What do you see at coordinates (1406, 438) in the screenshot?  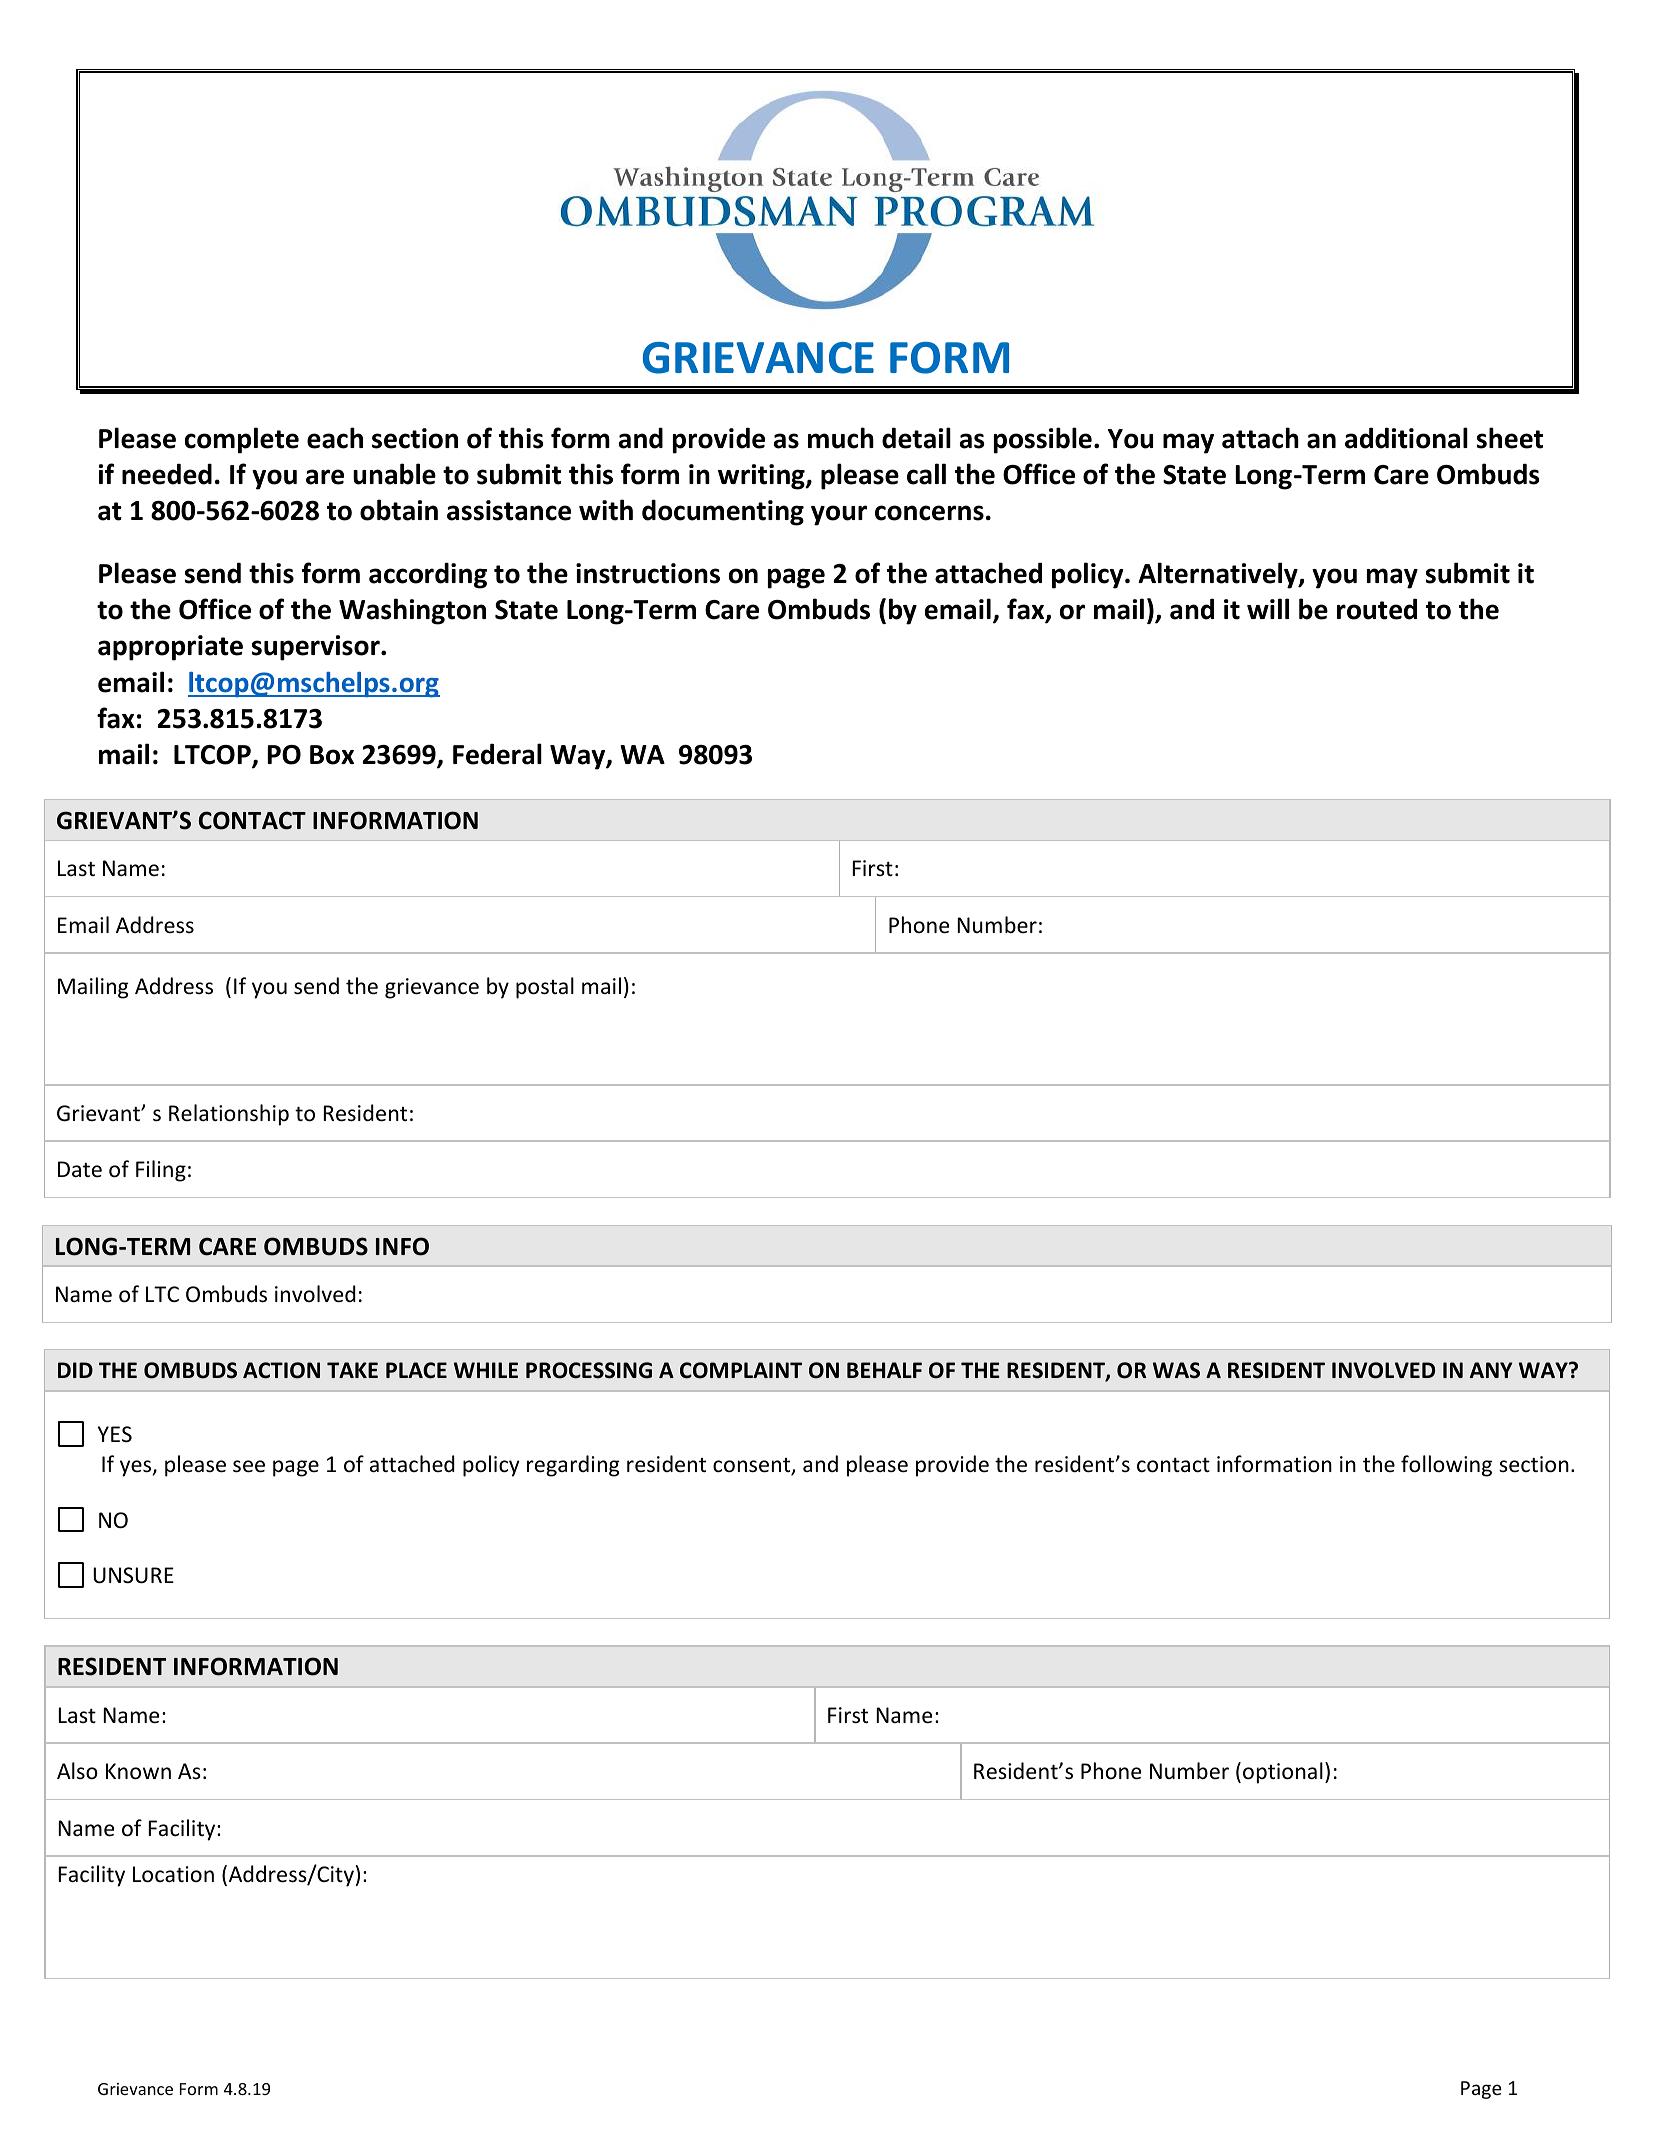 I see `additional` at bounding box center [1406, 438].
